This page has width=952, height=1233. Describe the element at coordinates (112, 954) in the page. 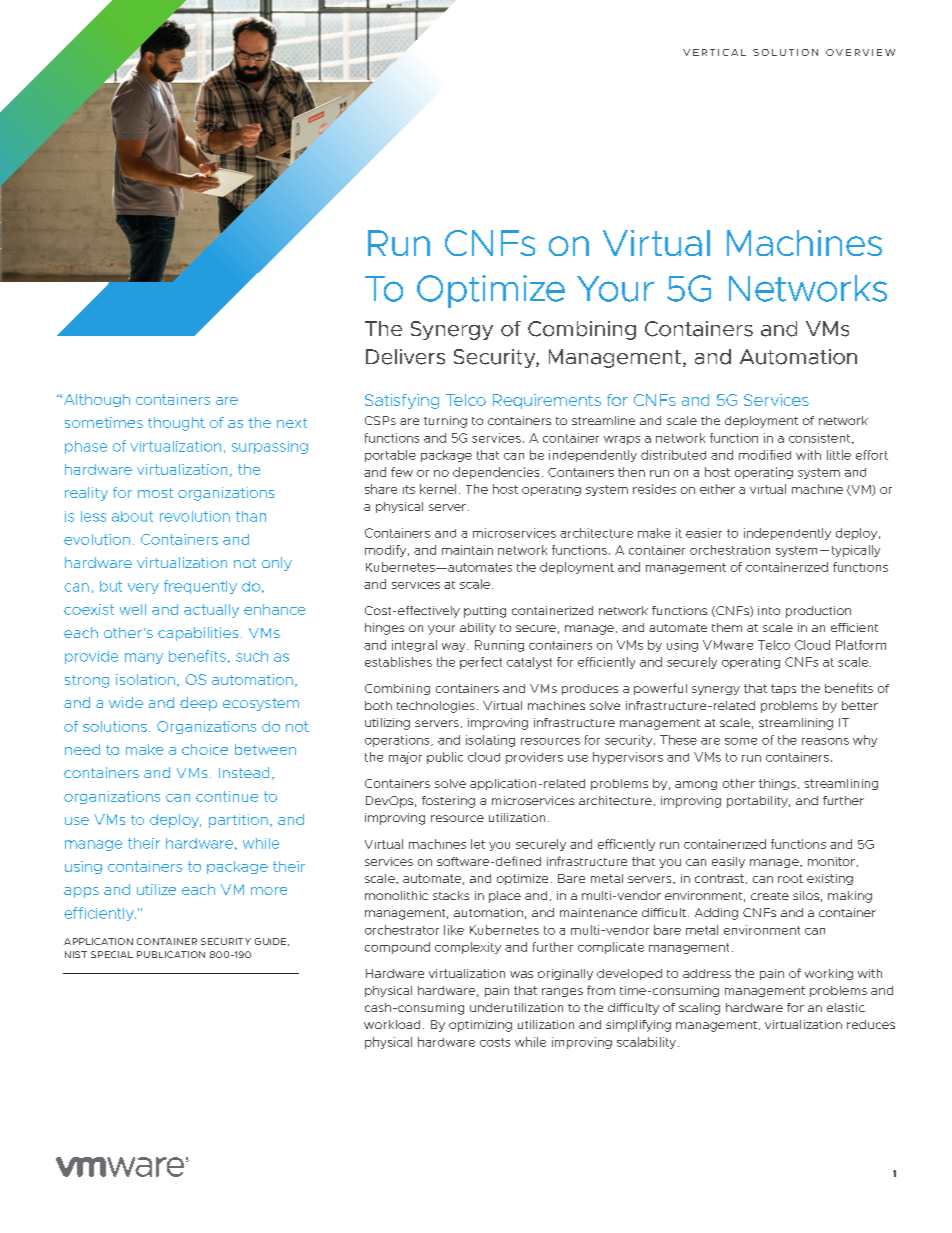

I see `SPECIAL` at that location.
